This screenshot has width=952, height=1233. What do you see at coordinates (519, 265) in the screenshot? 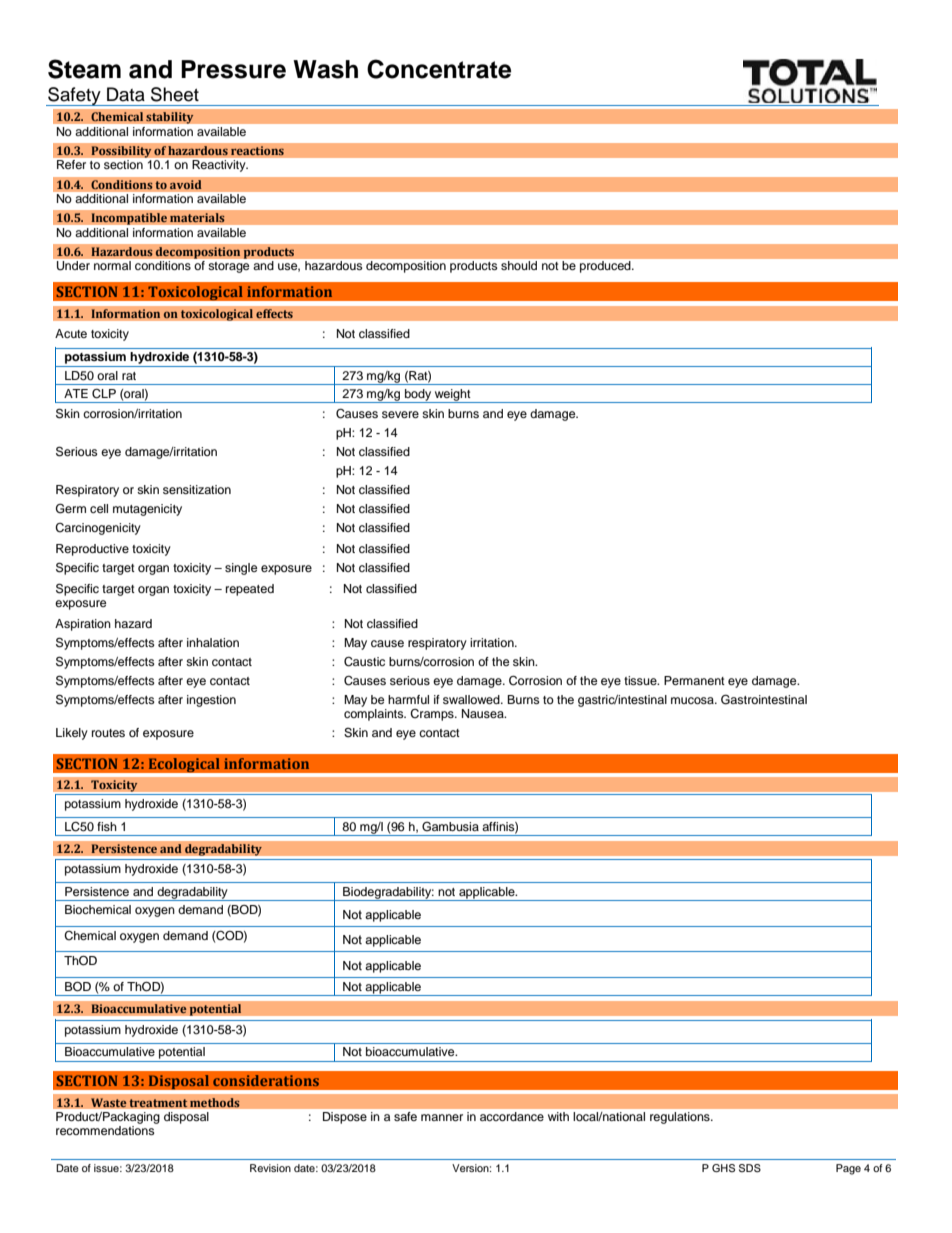
I see `should` at bounding box center [519, 265].
